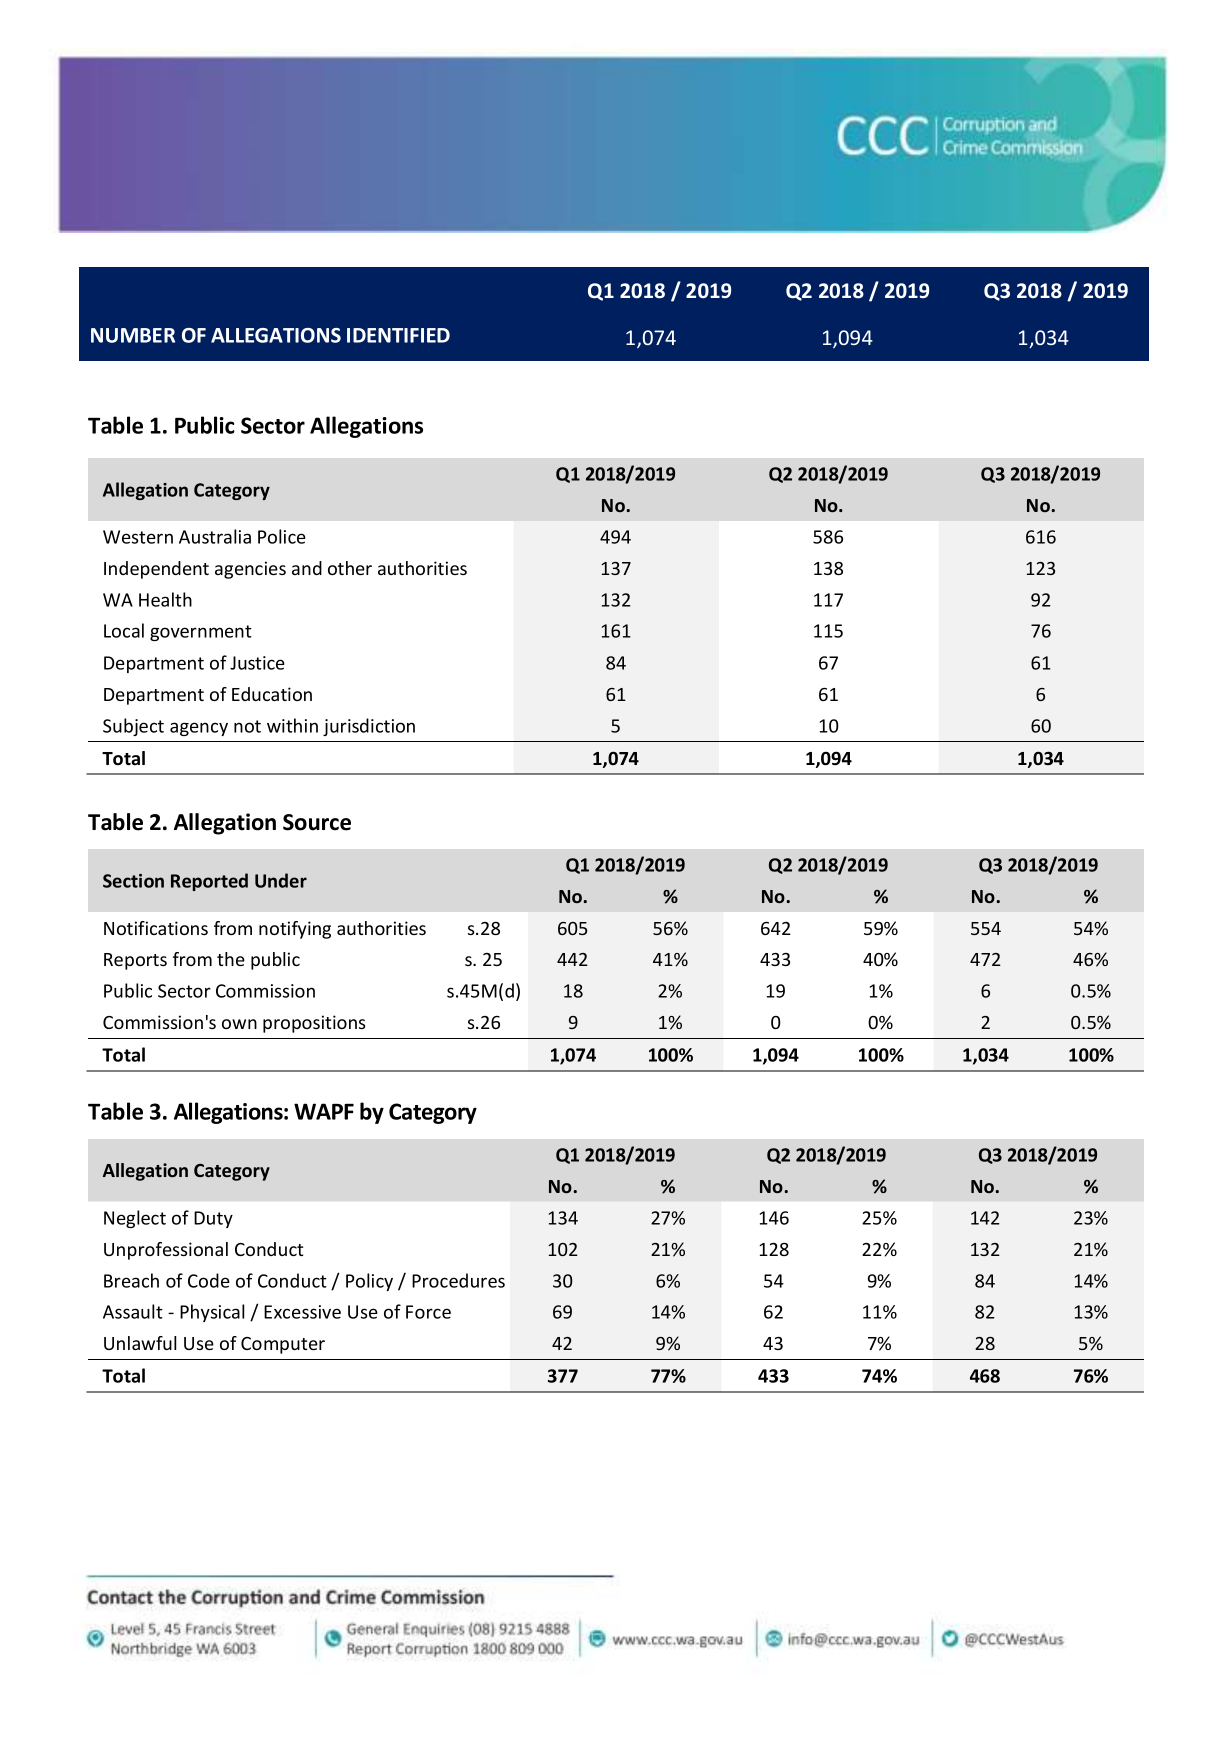  Describe the element at coordinates (140, 1343) in the screenshot. I see `Unlawful` at that location.
